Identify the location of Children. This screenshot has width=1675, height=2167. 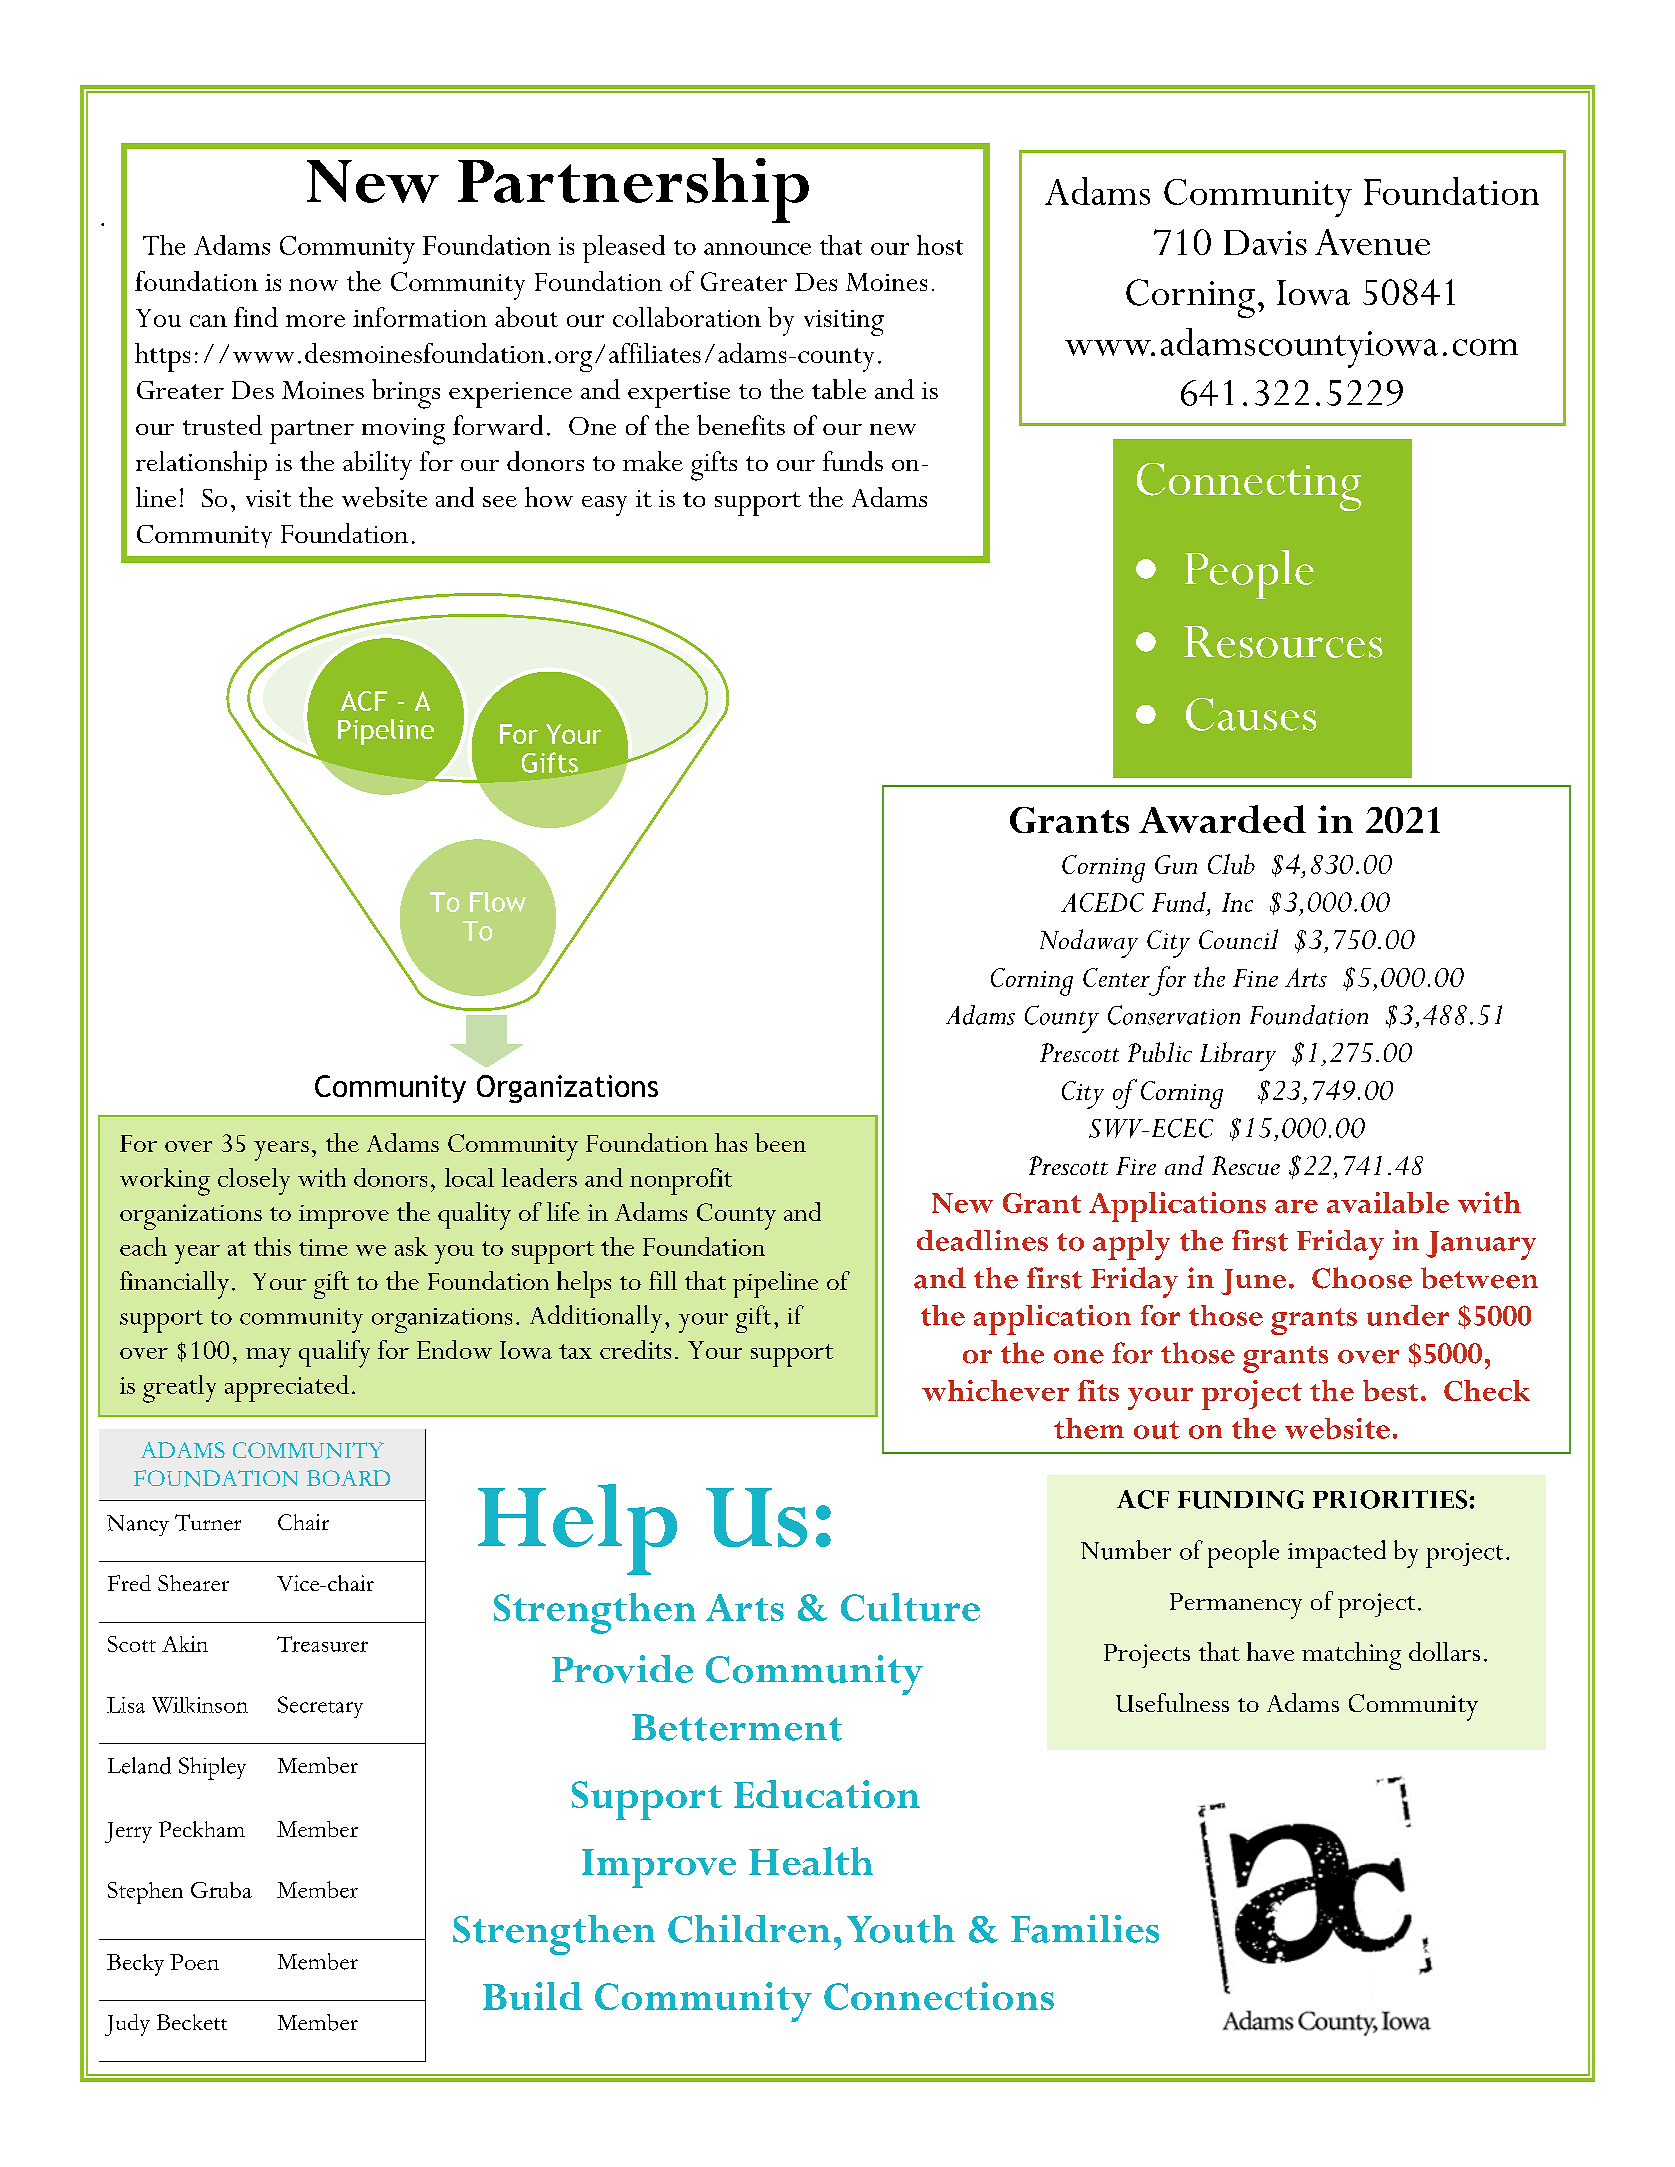
(749, 1929).
